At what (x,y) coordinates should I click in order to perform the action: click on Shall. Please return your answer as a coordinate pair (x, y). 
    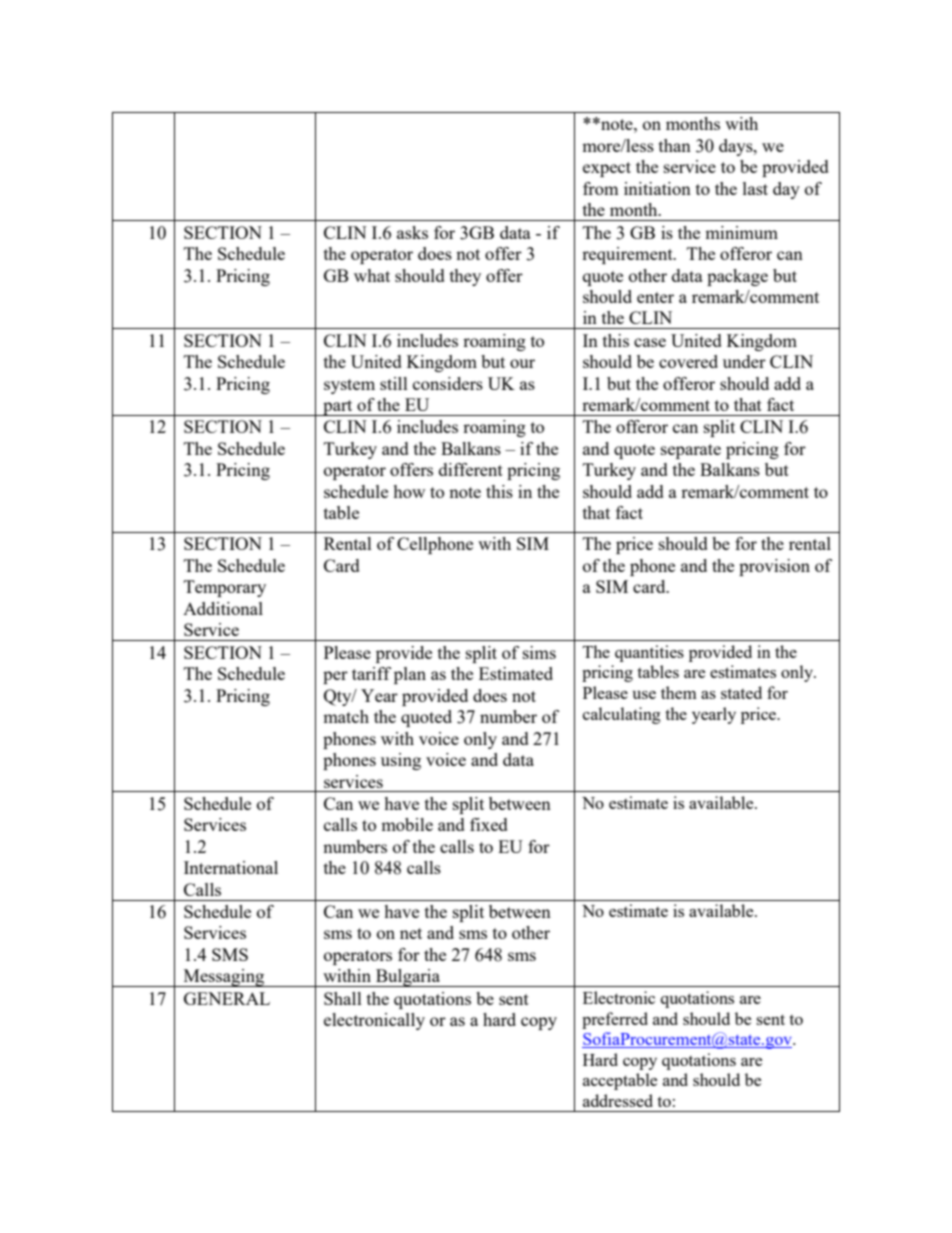
    Looking at the image, I should click on (343, 998).
